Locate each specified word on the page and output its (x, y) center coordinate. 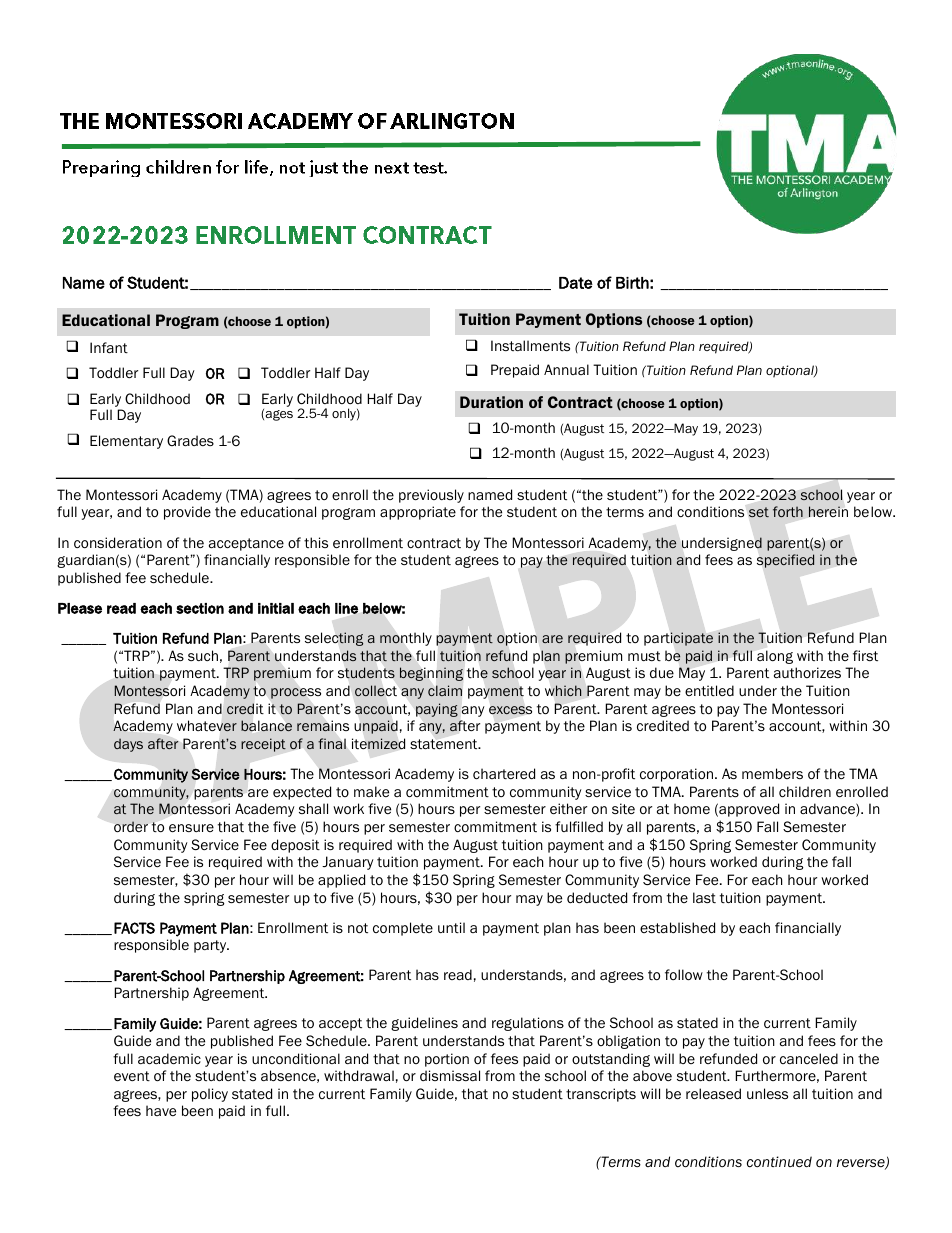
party (211, 946)
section (200, 608)
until (451, 928)
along (775, 657)
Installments (530, 346)
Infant (109, 348)
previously (431, 496)
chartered (504, 773)
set (759, 512)
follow (684, 975)
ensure (191, 828)
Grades (190, 440)
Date (576, 283)
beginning (431, 674)
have (161, 1110)
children (805, 791)
